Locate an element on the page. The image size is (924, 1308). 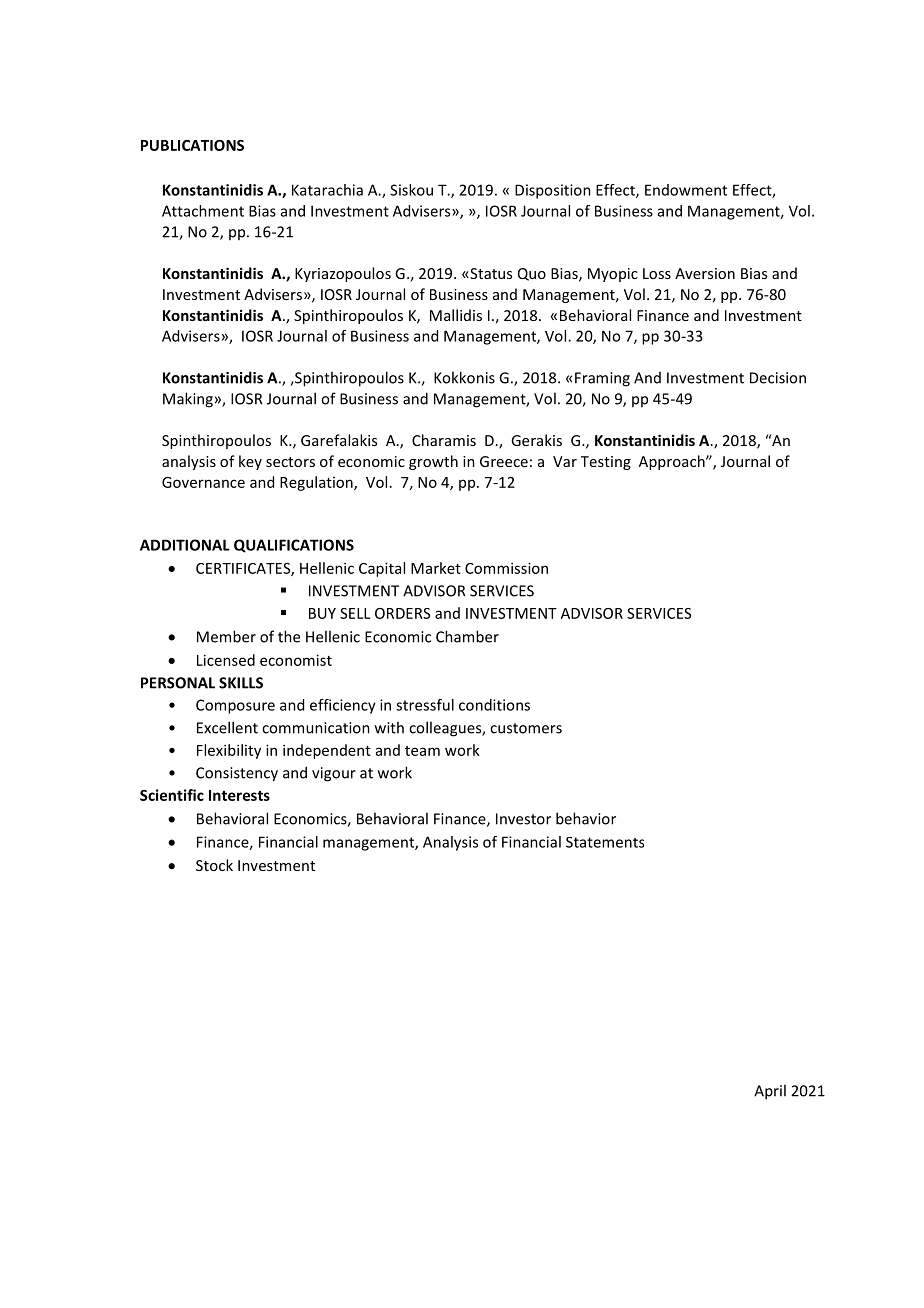
key is located at coordinates (250, 462).
